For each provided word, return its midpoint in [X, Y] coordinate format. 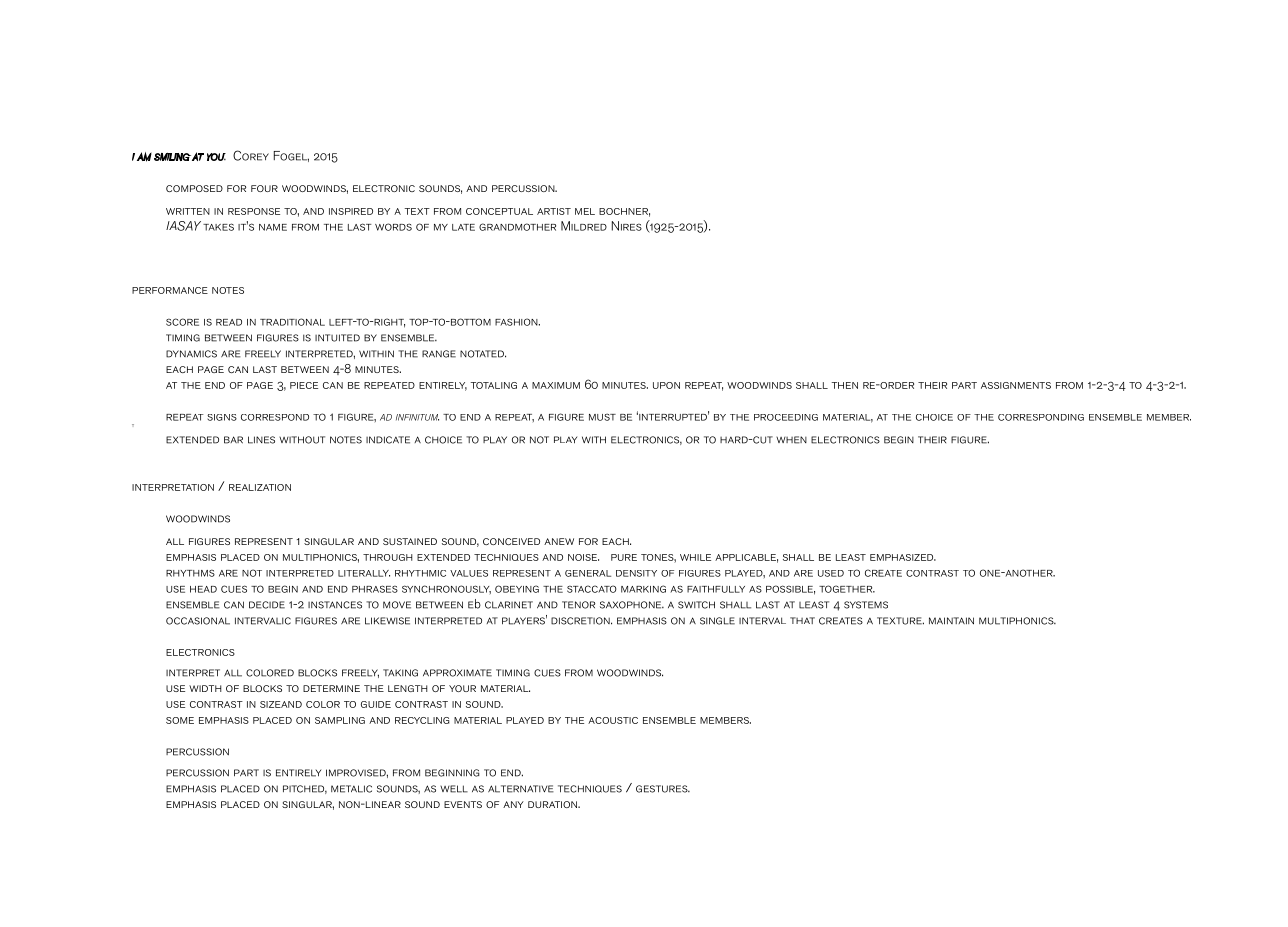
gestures [663, 789]
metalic [351, 789]
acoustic [613, 720]
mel [585, 211]
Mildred [584, 226]
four [264, 188]
